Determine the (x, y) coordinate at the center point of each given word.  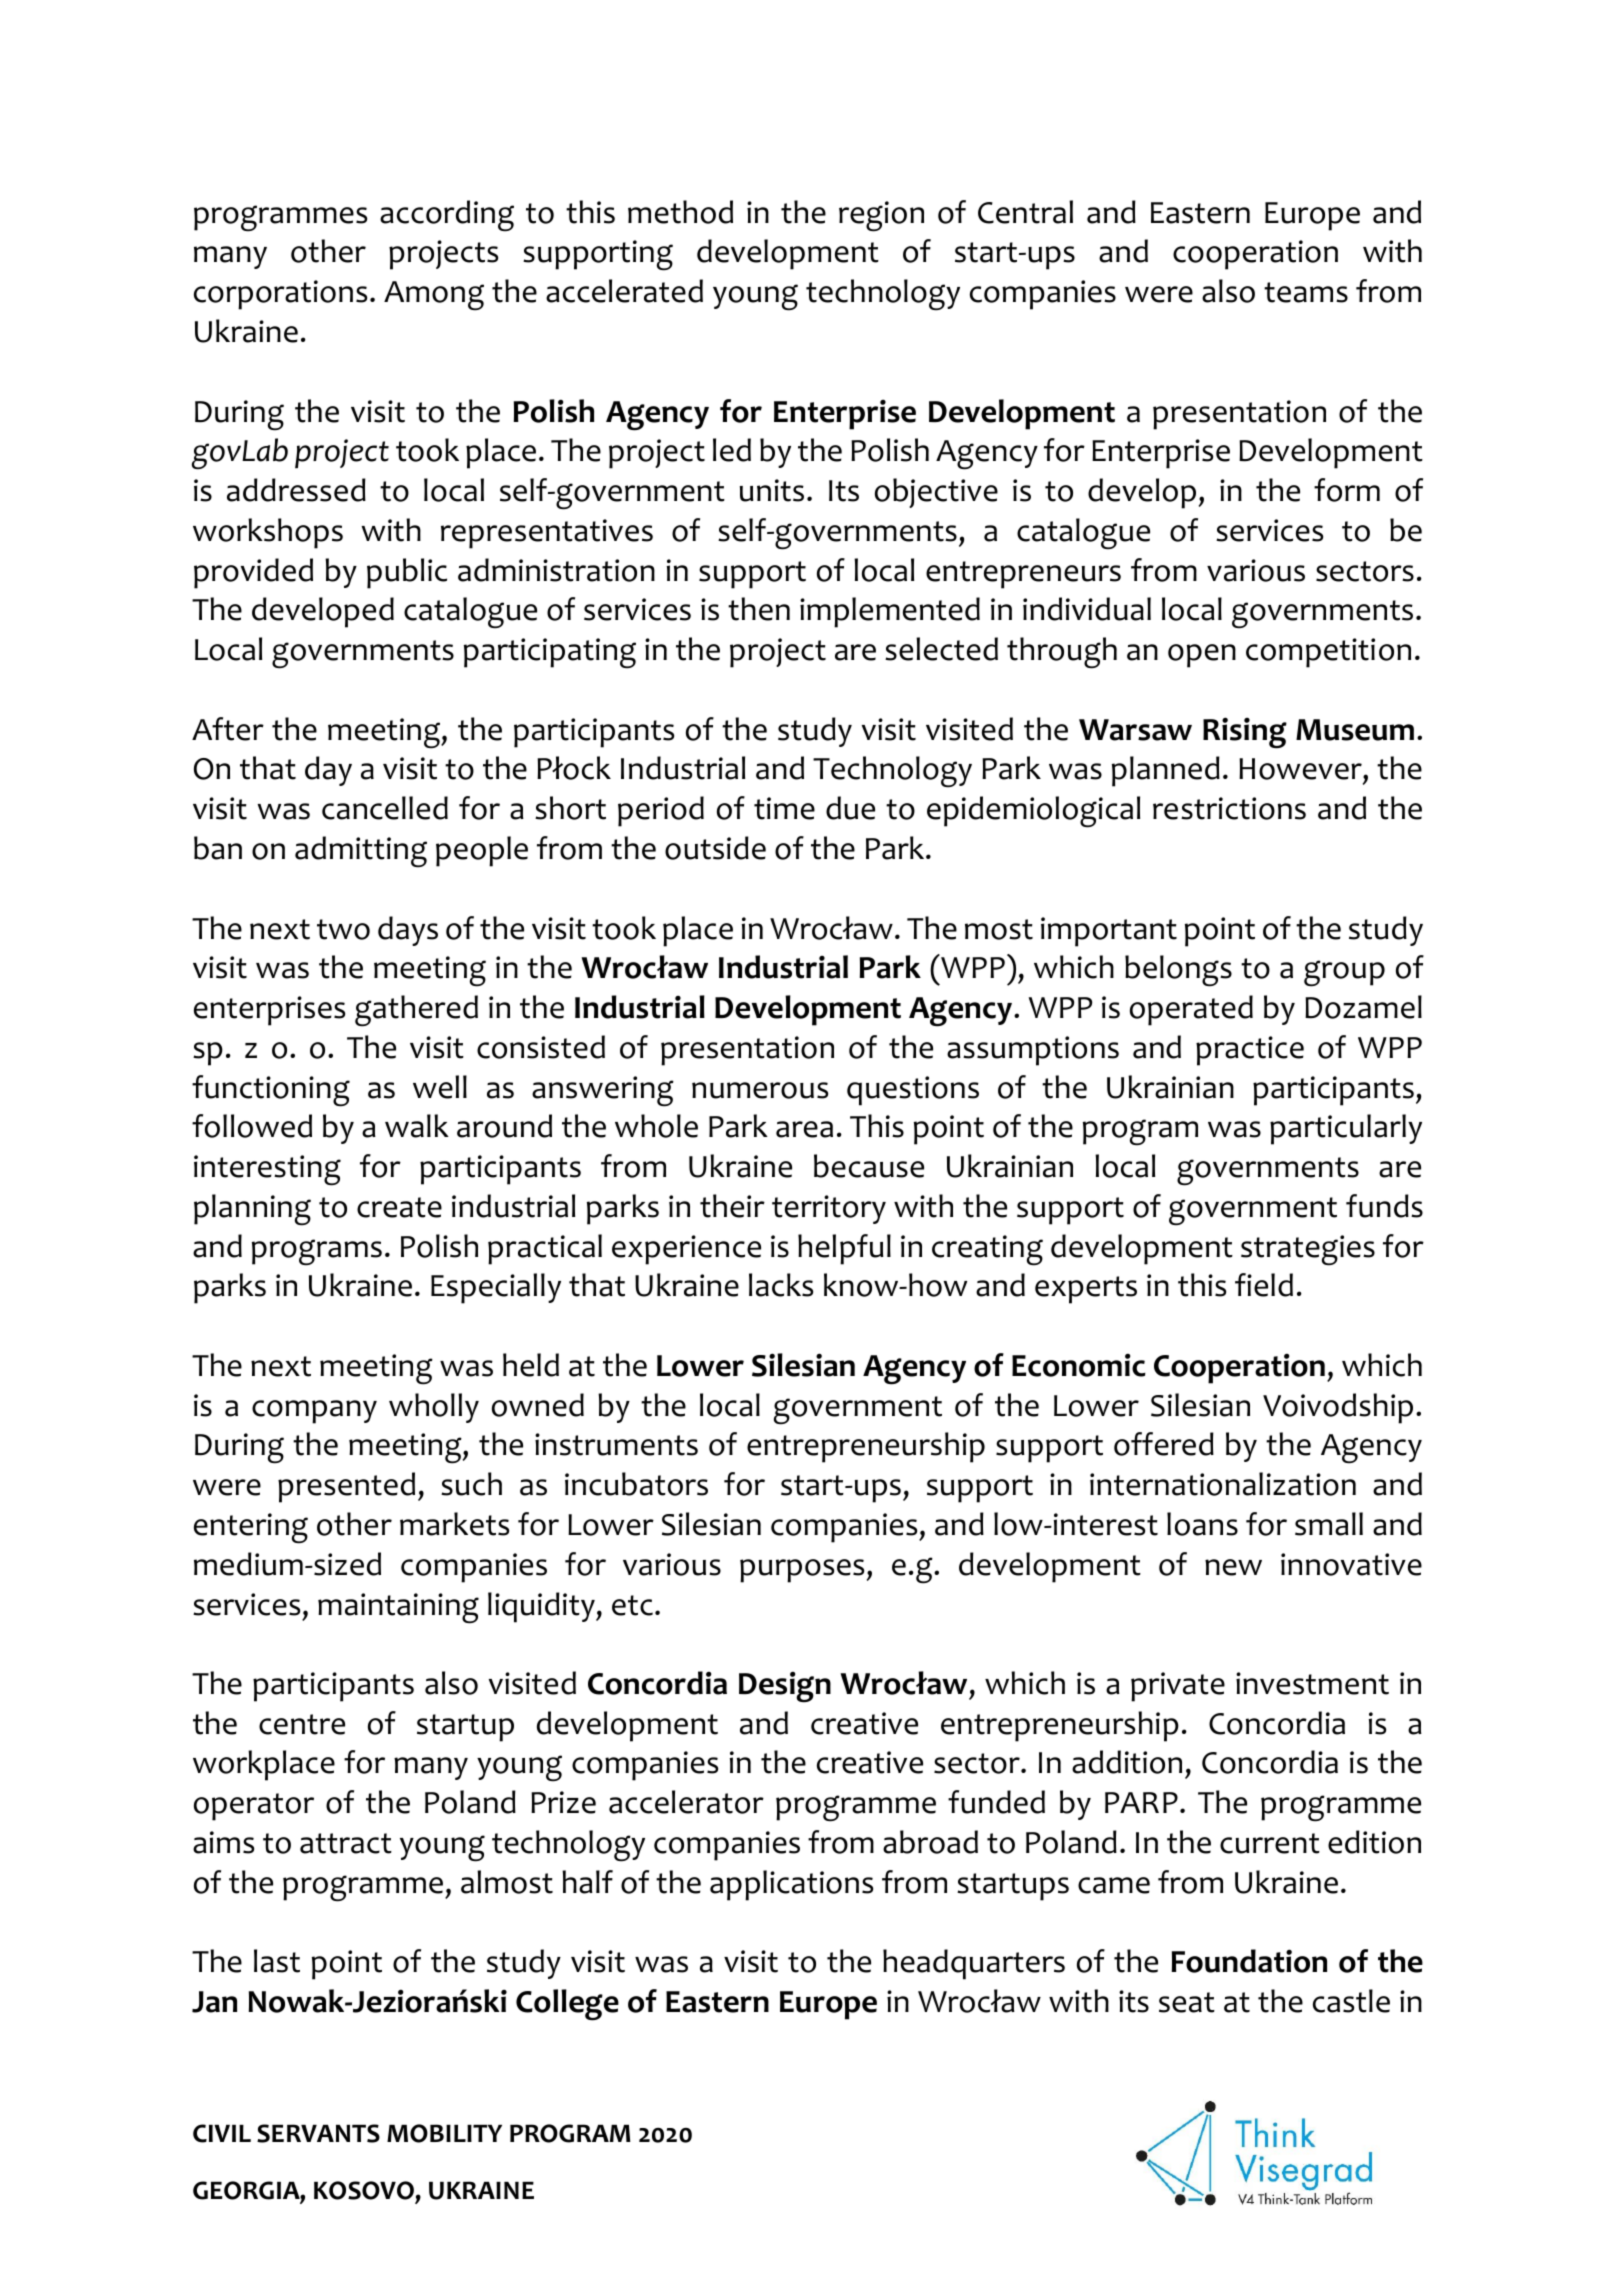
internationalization (1223, 1484)
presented (346, 1487)
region (881, 216)
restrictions (1229, 808)
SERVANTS (318, 2133)
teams (1306, 292)
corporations (280, 295)
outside (715, 848)
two (343, 929)
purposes (802, 1571)
